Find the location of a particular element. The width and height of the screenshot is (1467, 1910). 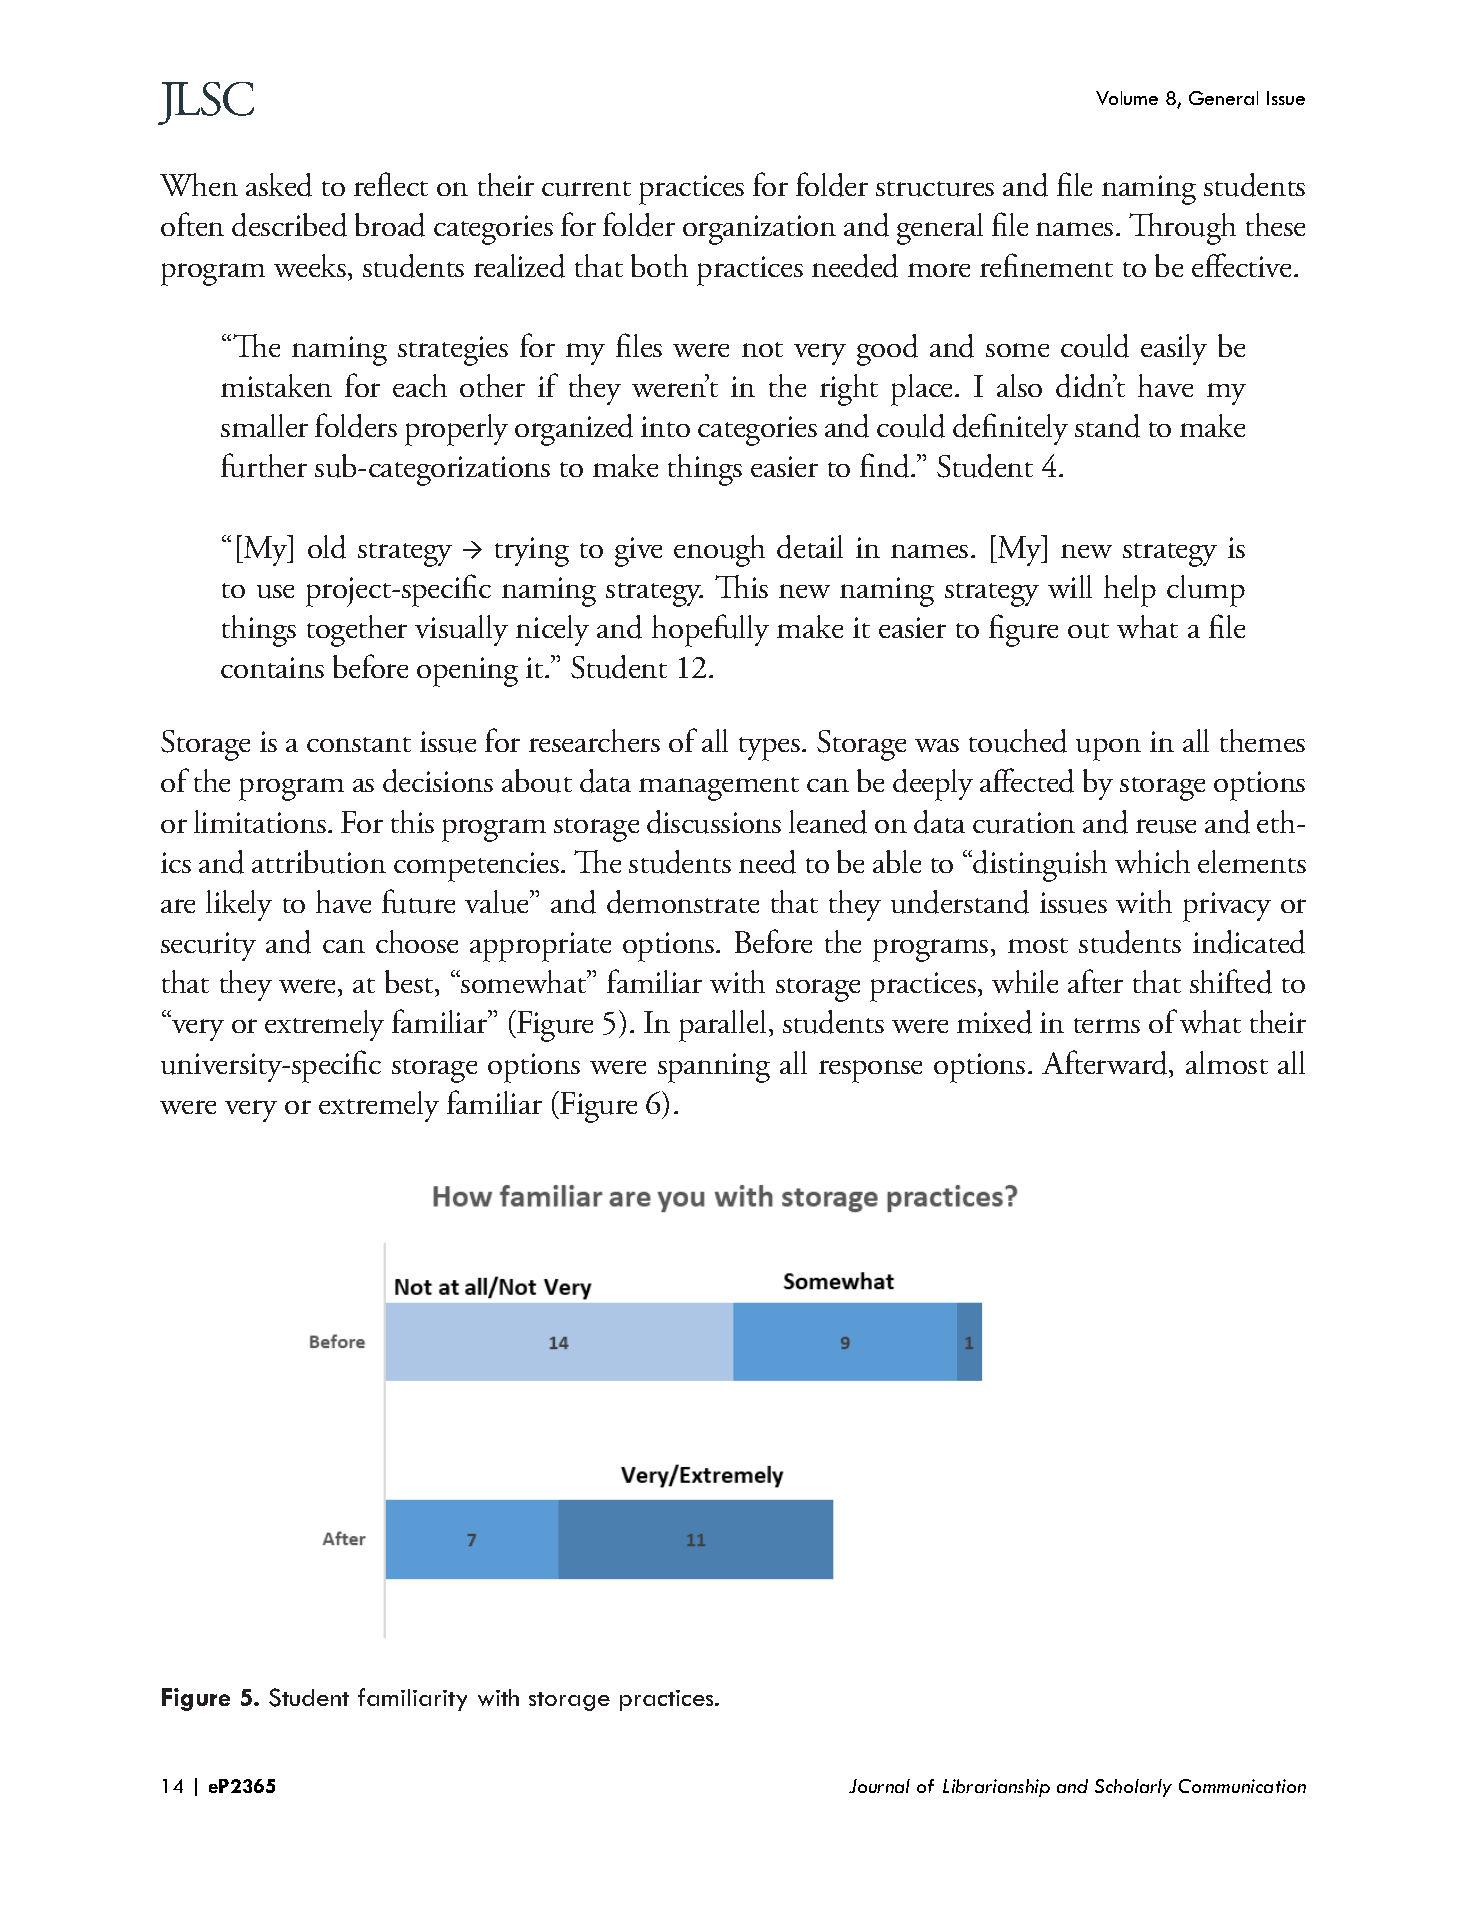

contains is located at coordinates (272, 667).
